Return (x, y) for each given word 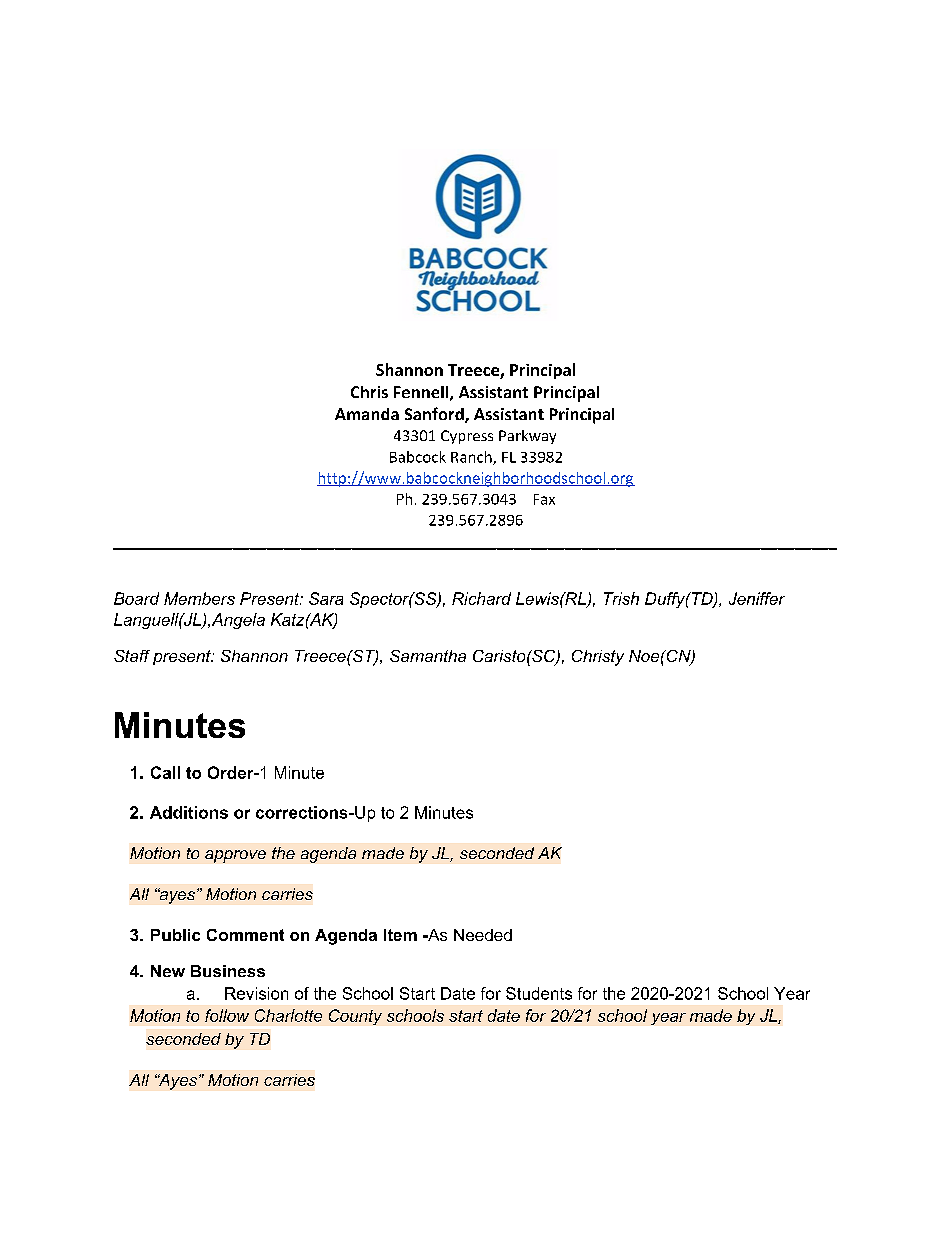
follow (227, 1015)
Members (199, 598)
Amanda (367, 414)
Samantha (428, 656)
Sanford (435, 415)
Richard (481, 598)
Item (400, 935)
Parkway (527, 437)
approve (235, 856)
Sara (326, 598)
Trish (621, 598)
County (355, 1017)
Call (165, 772)
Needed (483, 935)
